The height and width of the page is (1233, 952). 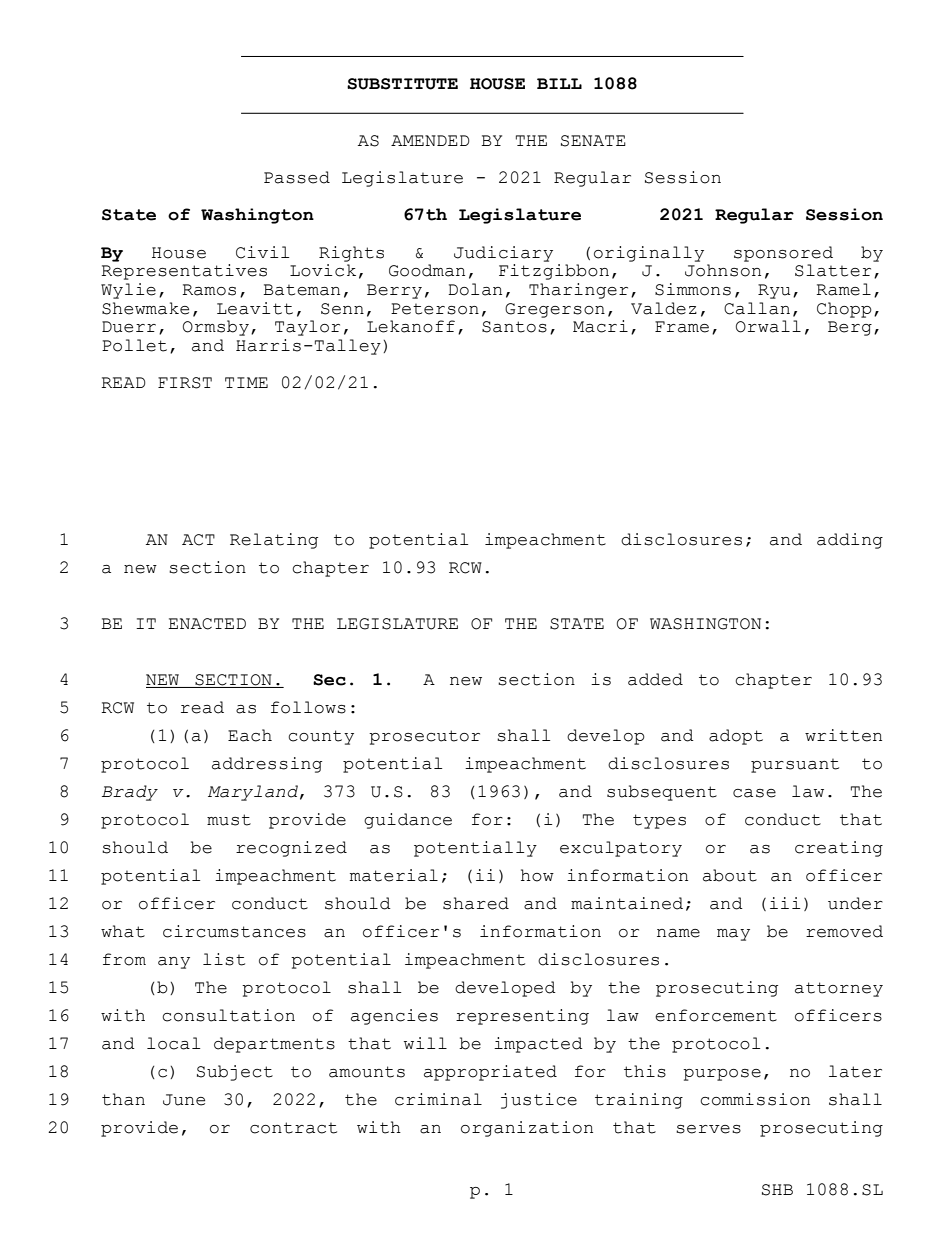 I want to click on ENACTED, so click(x=207, y=624).
